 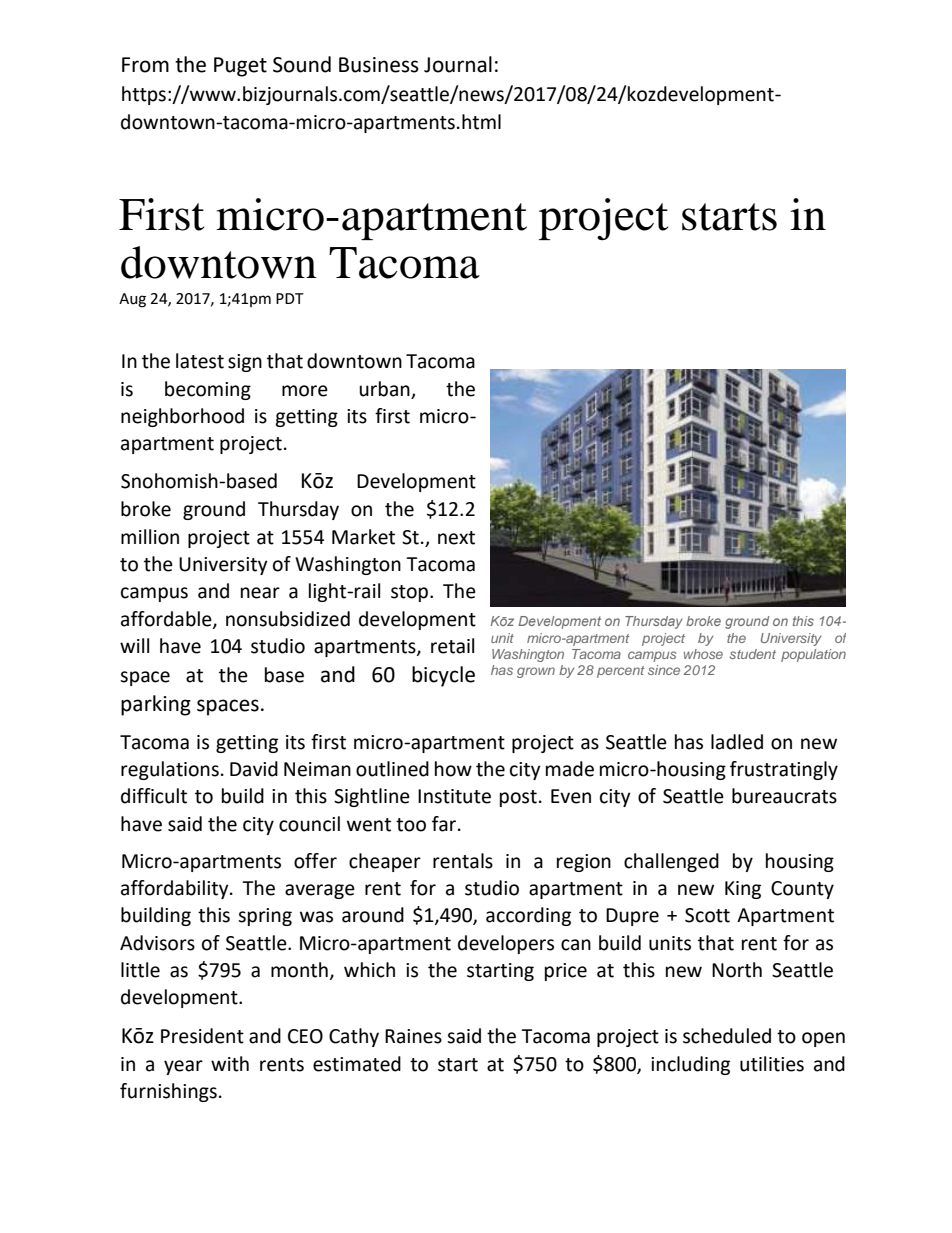 I want to click on next, so click(x=456, y=538).
